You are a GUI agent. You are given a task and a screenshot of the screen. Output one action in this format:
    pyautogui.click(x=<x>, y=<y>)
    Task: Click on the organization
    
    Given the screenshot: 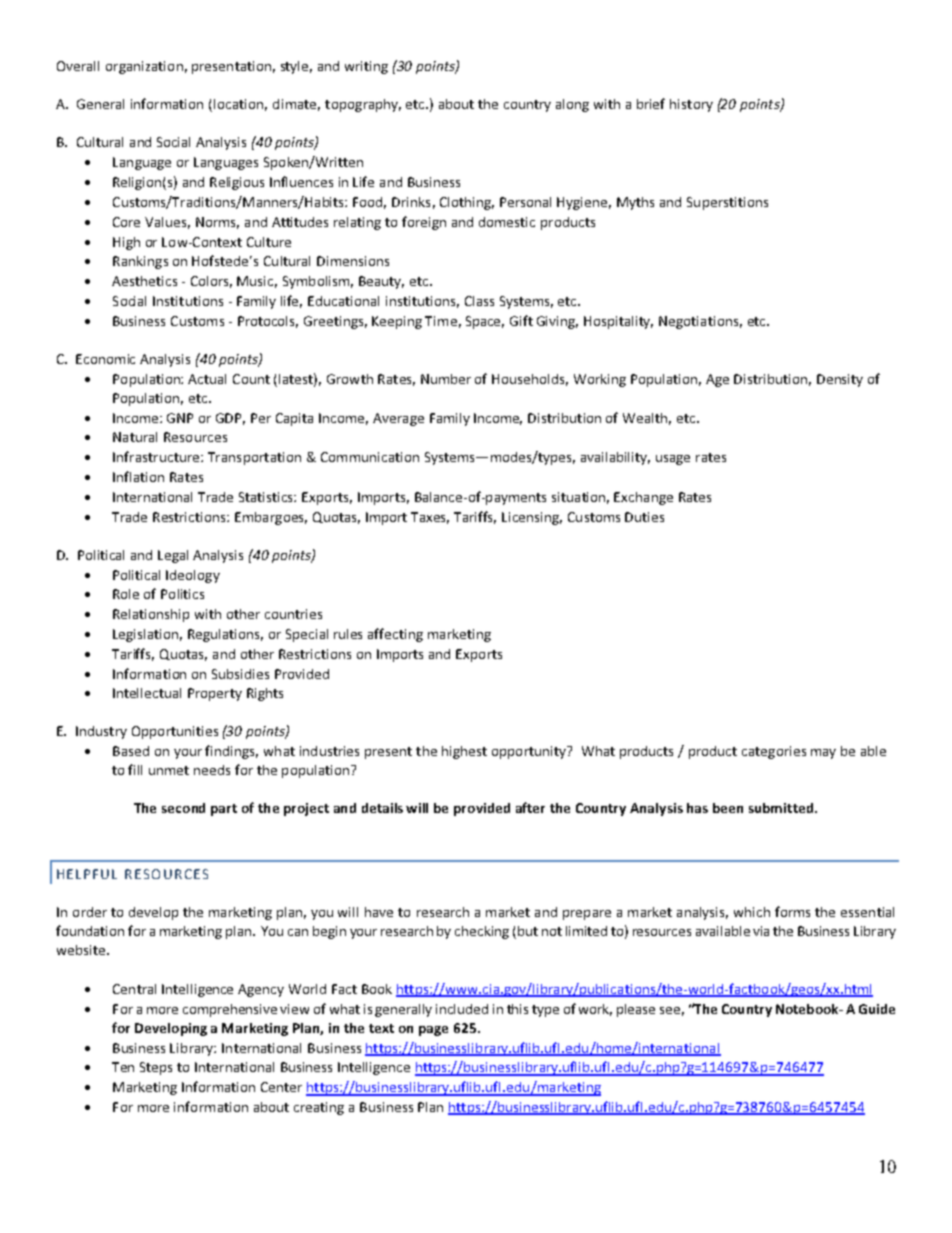 What is the action you would take?
    pyautogui.click(x=144, y=67)
